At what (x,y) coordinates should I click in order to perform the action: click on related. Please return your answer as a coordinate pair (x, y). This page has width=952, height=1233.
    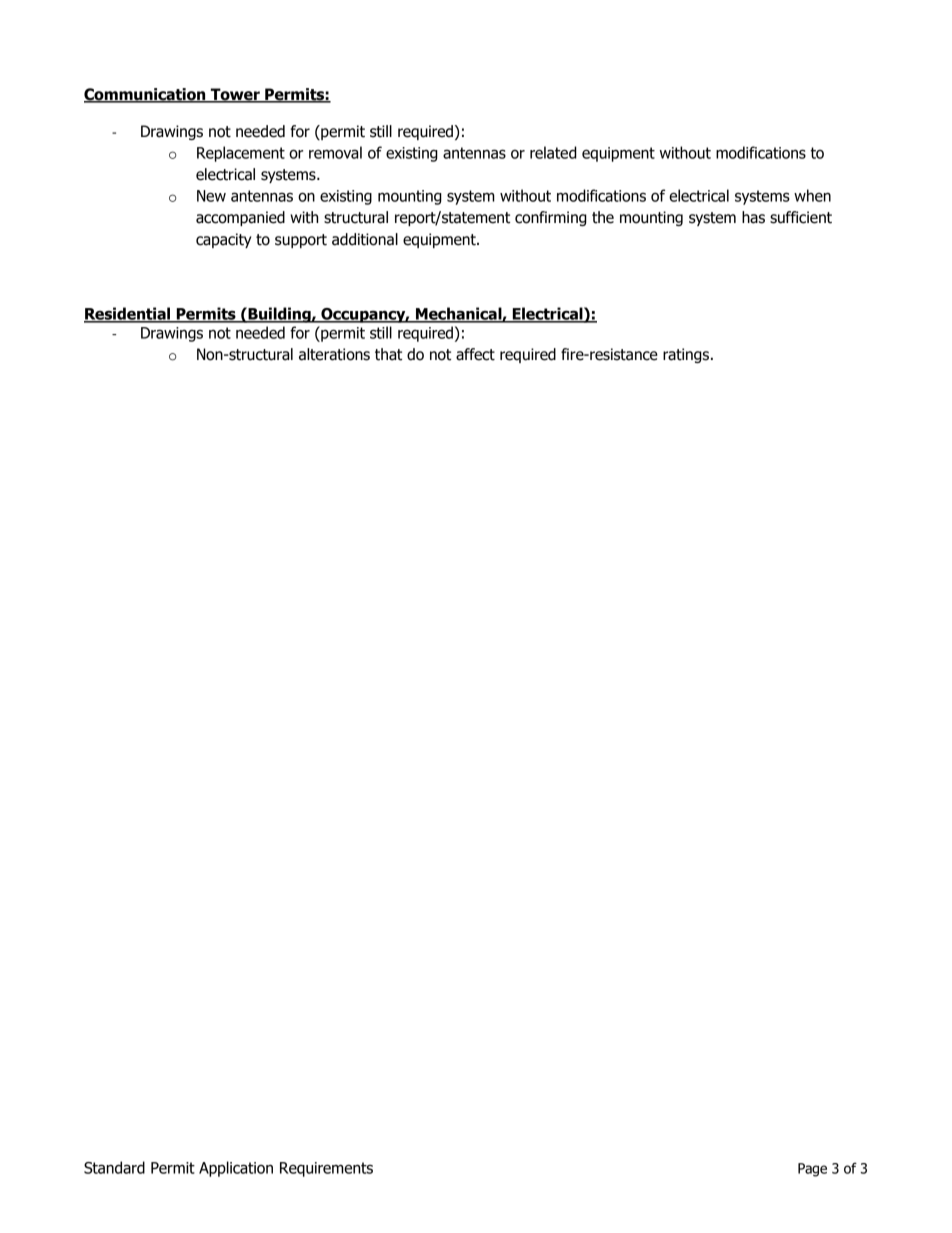
    Looking at the image, I should click on (553, 152).
